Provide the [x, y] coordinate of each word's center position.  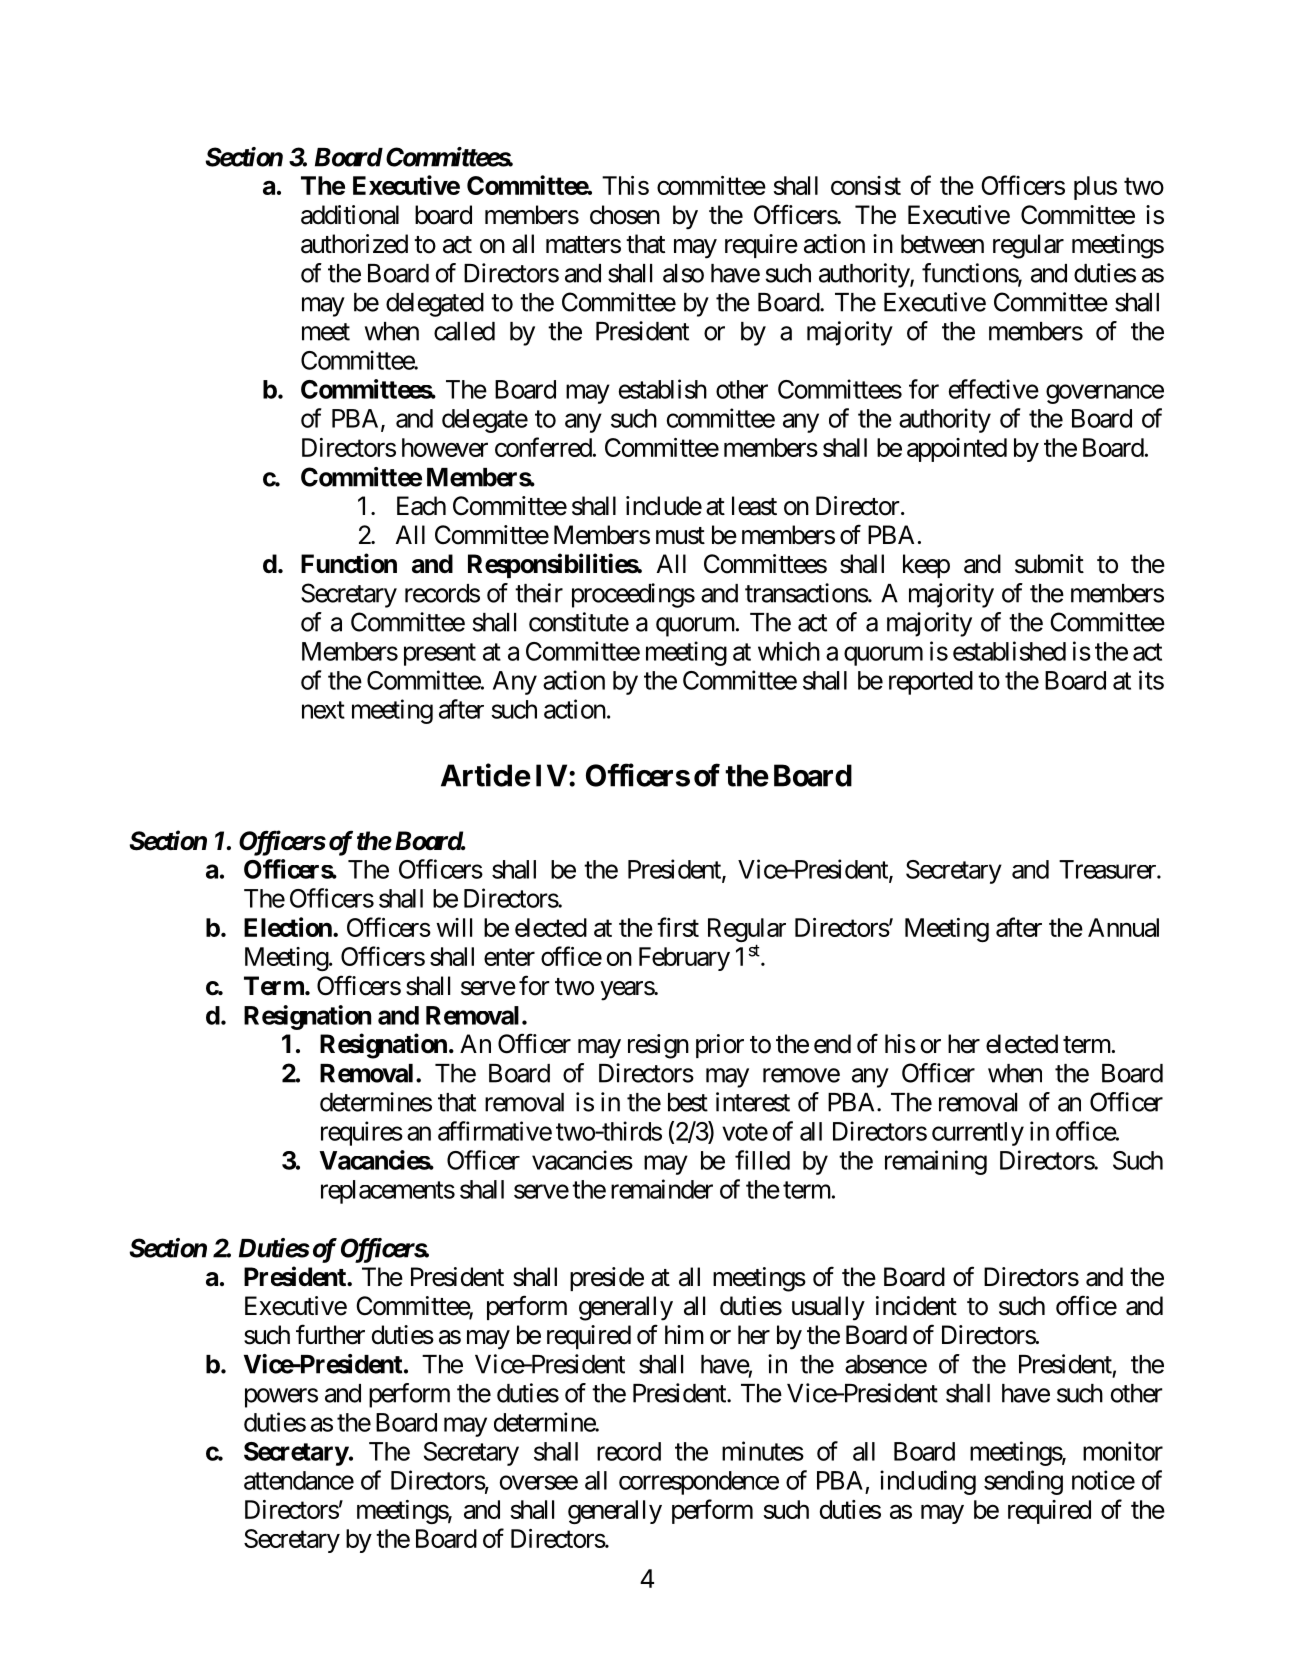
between [942, 244]
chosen [625, 215]
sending [1023, 1482]
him [684, 1334]
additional [350, 215]
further [330, 1334]
